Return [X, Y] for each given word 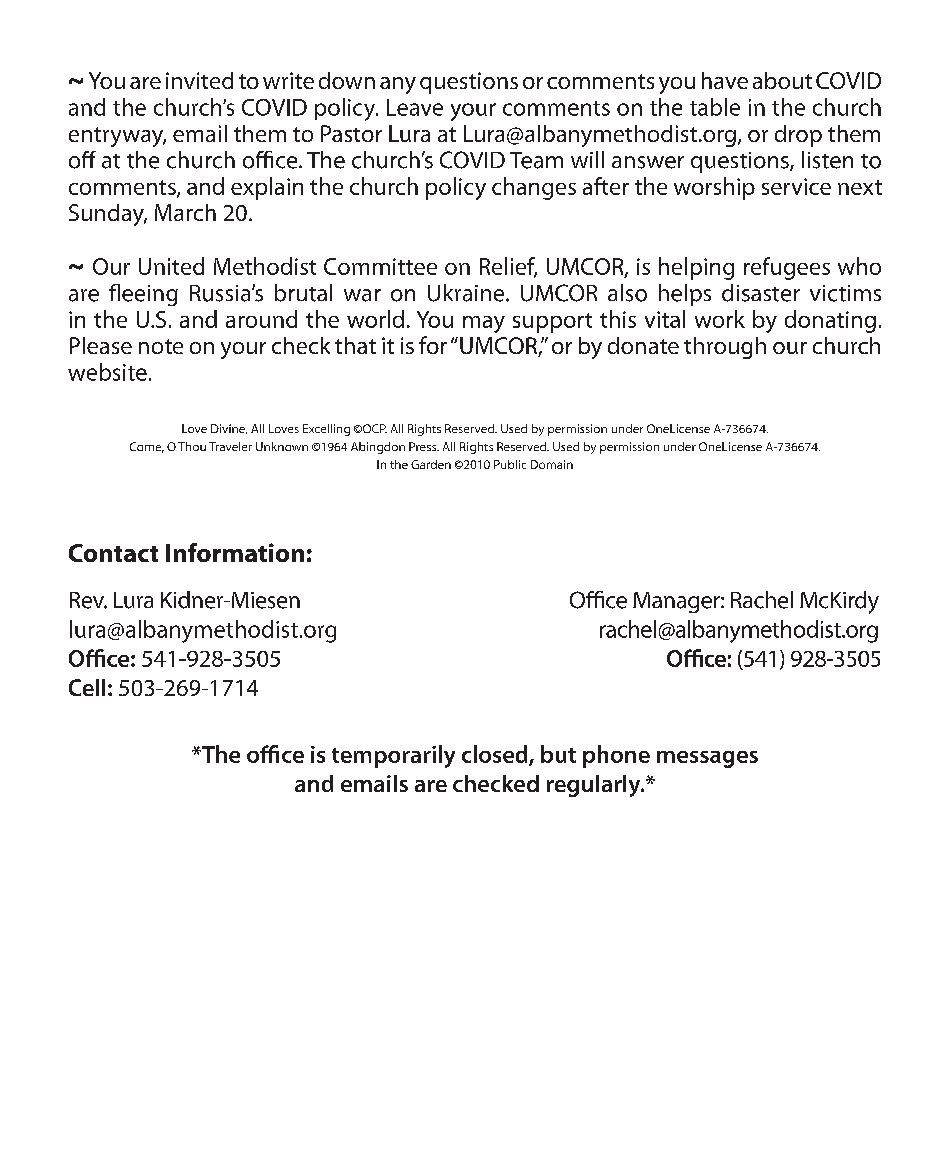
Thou [192, 446]
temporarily [393, 756]
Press [424, 446]
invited [199, 80]
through [725, 348]
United [171, 266]
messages [707, 759]
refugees [787, 268]
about [782, 80]
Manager [677, 602]
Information [235, 552]
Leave [415, 107]
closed [496, 755]
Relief [508, 267]
